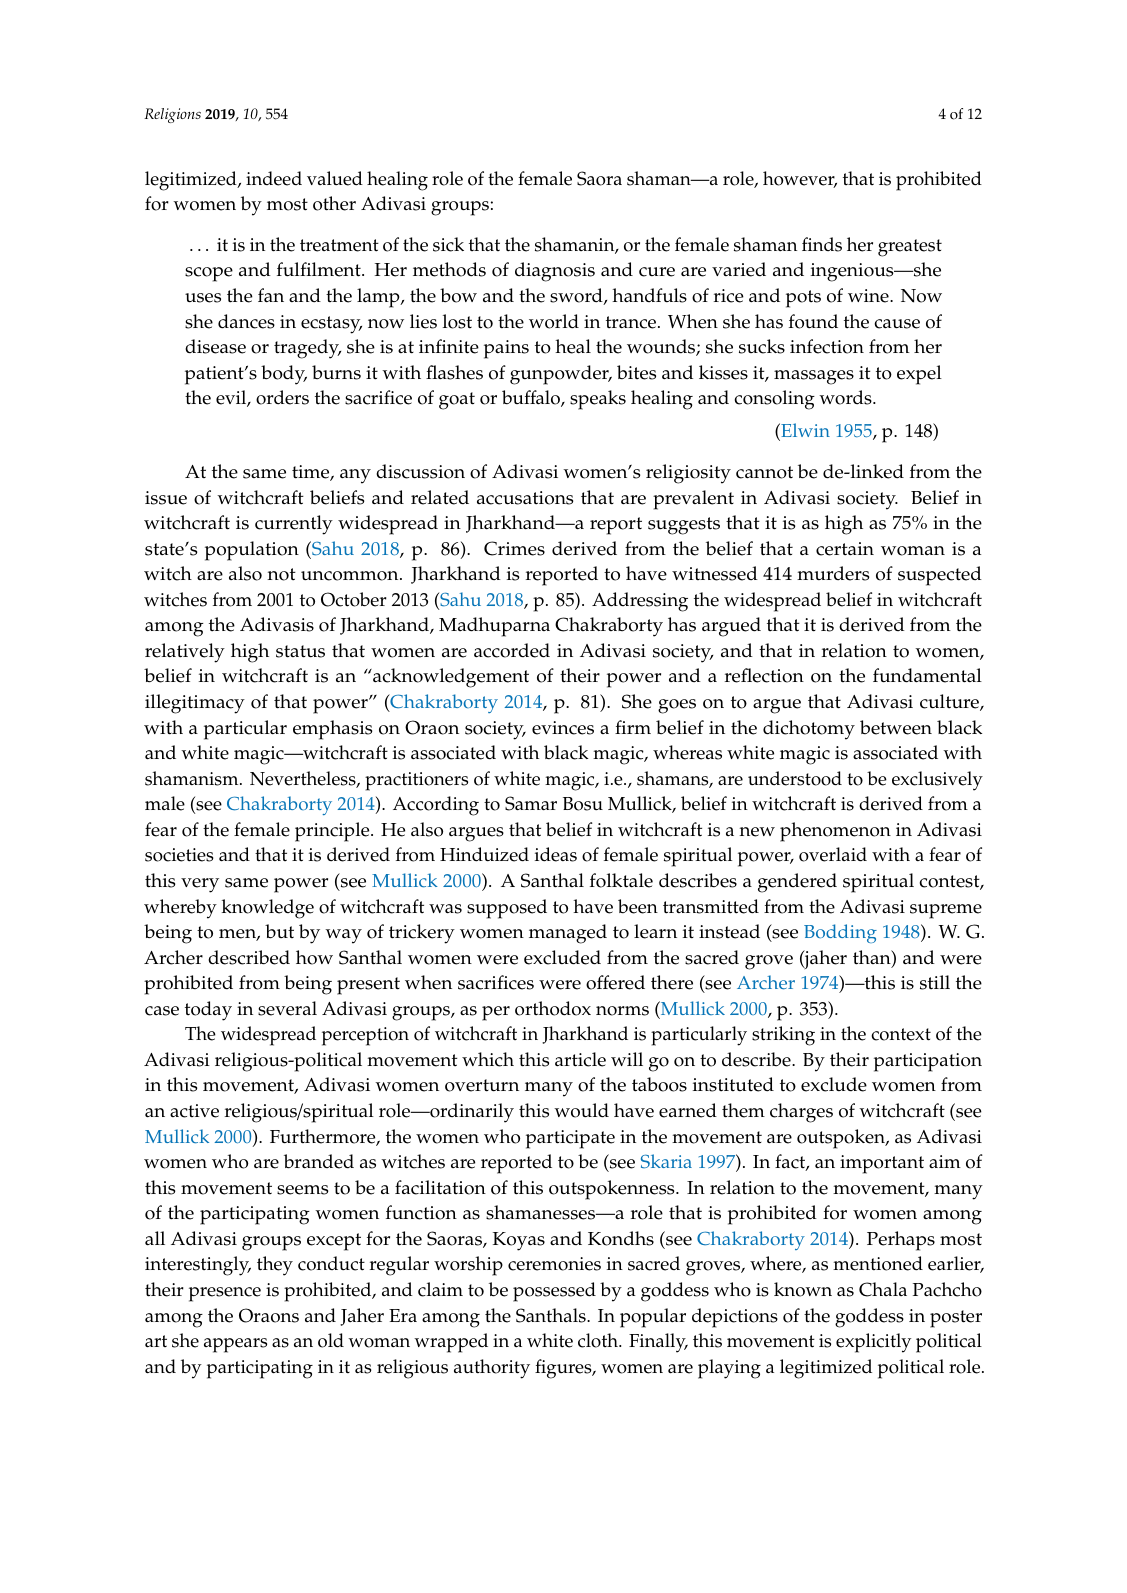 Image resolution: width=1127 pixels, height=1593 pixels. Describe the element at coordinates (801, 1113) in the screenshot. I see `charges` at that location.
